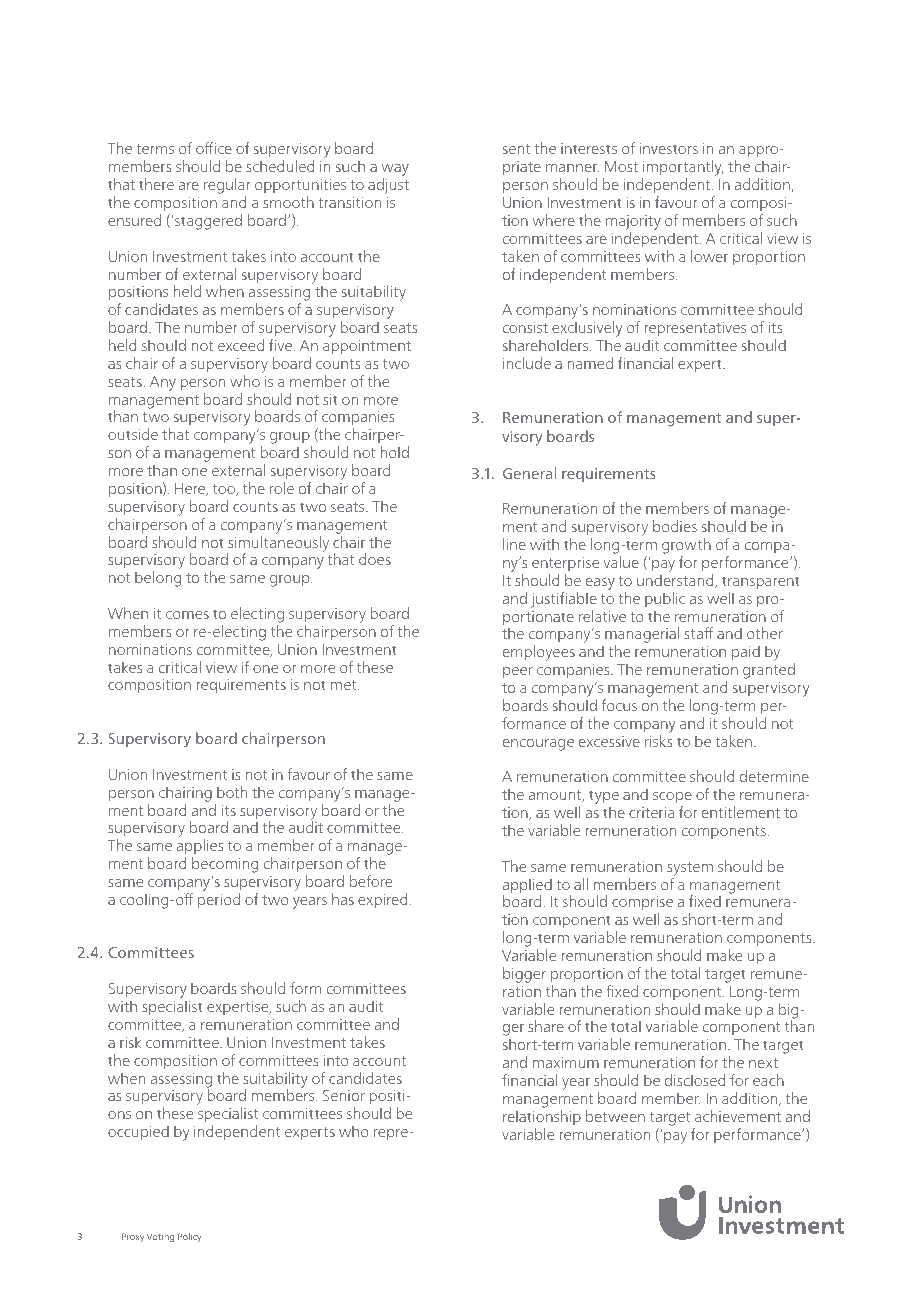 This screenshot has height=1308, width=924. Describe the element at coordinates (227, 187) in the screenshot. I see `regular` at that location.
